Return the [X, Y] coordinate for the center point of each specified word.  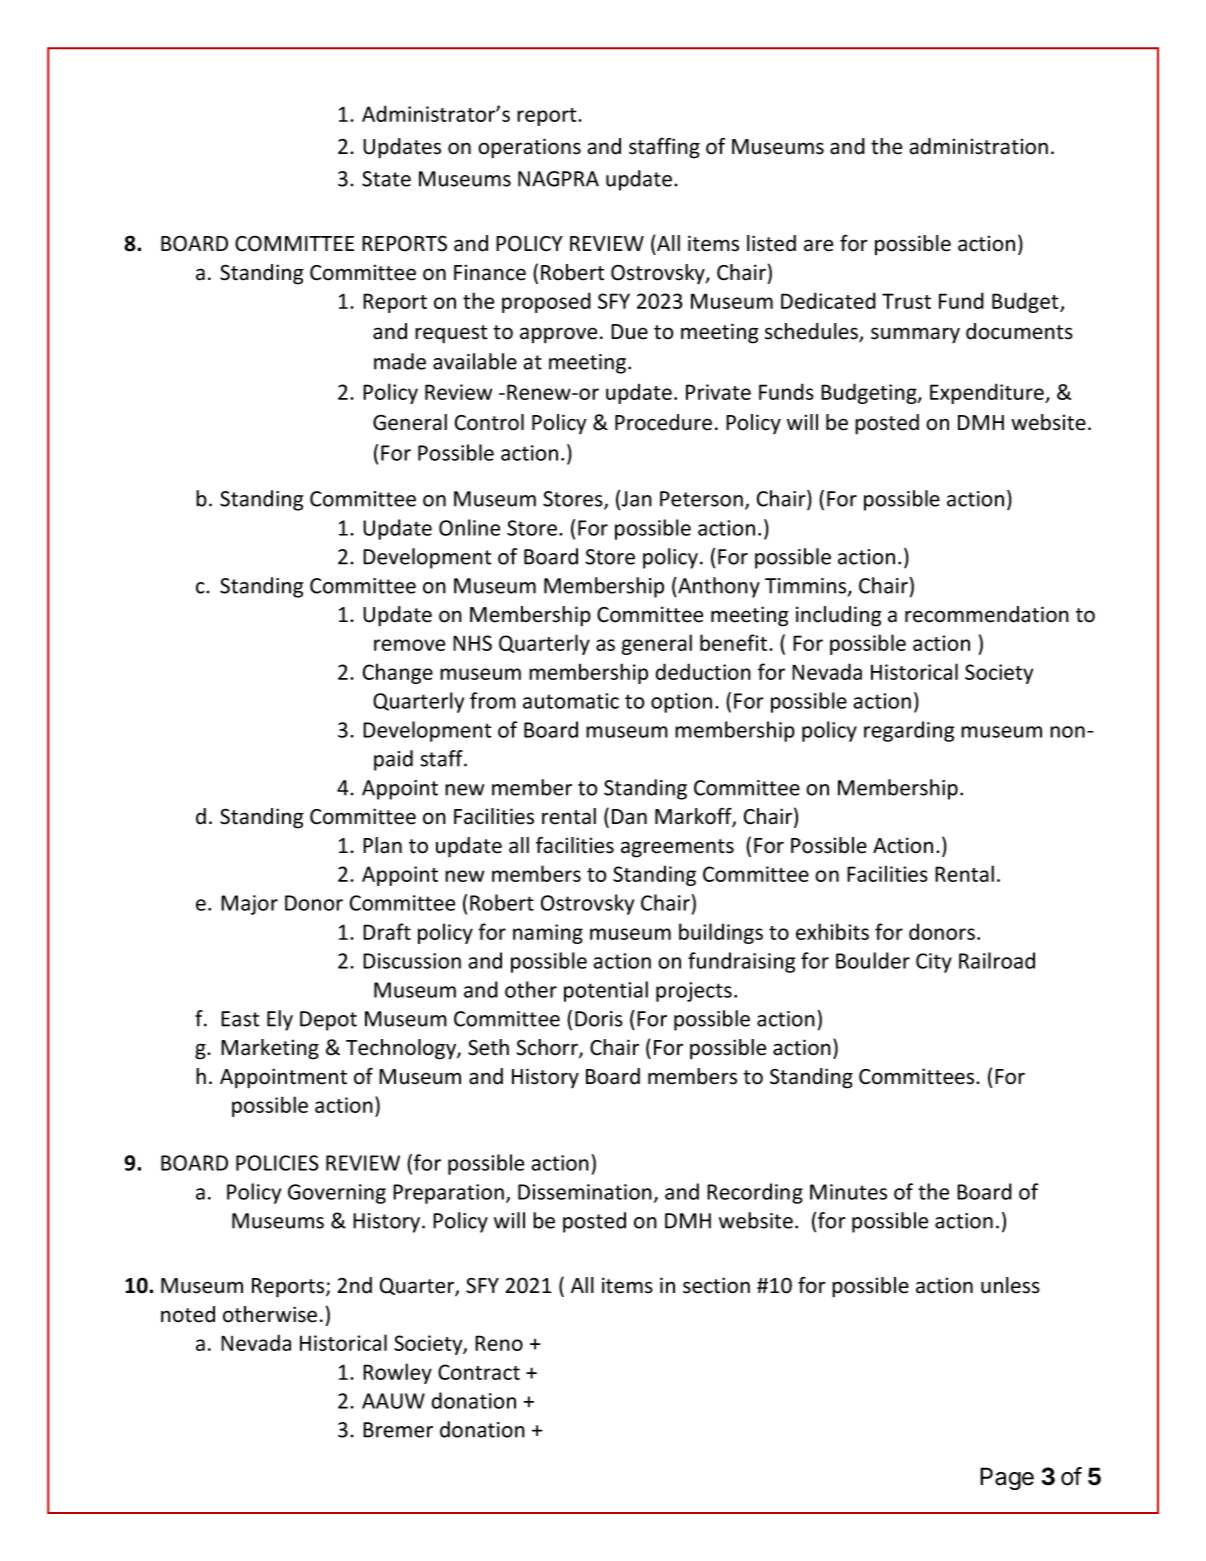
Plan [382, 845]
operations [529, 148]
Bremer [398, 1430]
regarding [909, 731]
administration [979, 146]
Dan [629, 817]
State [386, 179]
